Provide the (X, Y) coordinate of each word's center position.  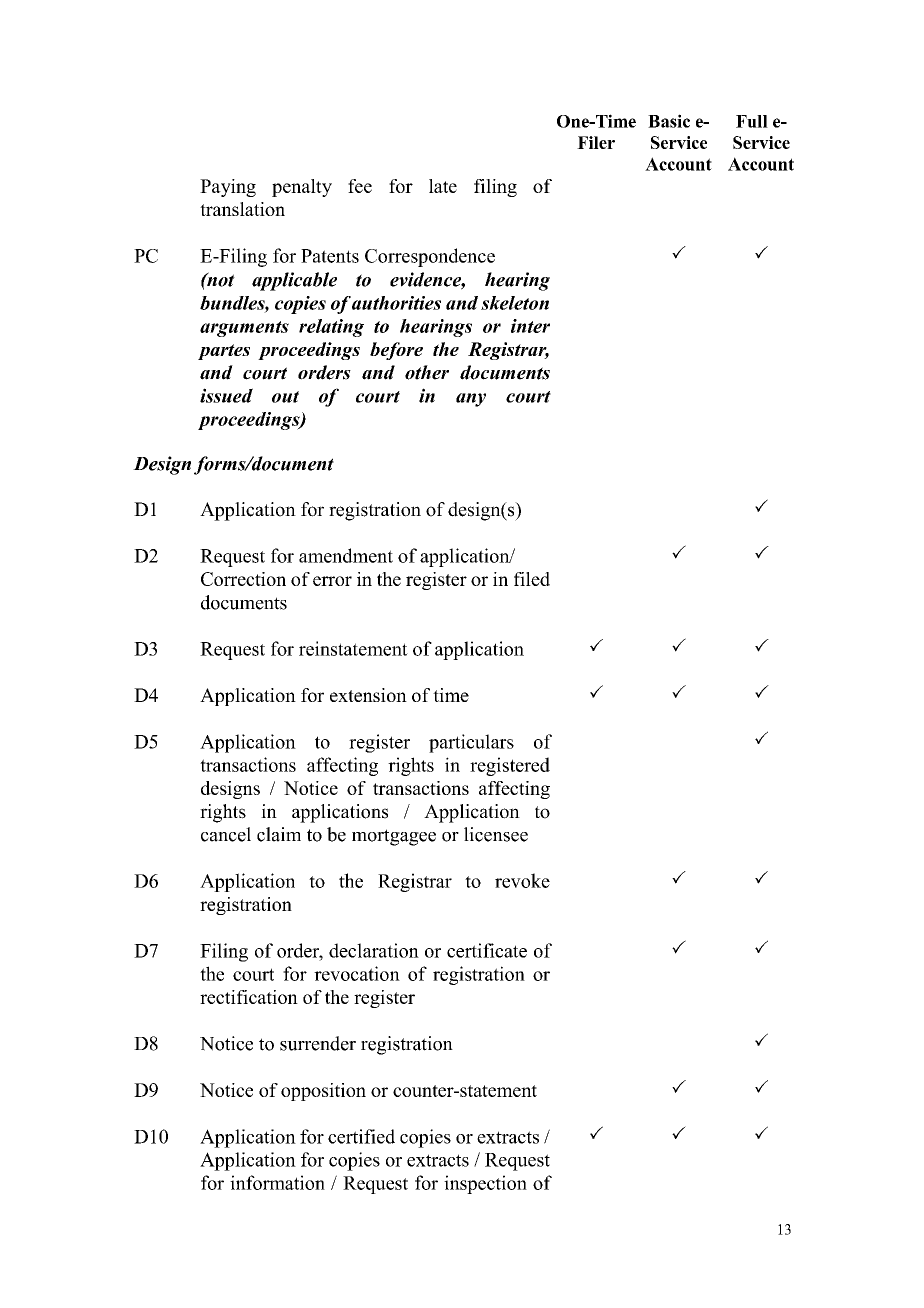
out (285, 397)
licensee (496, 834)
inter (530, 326)
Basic (669, 121)
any (471, 400)
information (277, 1182)
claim (279, 834)
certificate (487, 950)
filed (532, 579)
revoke (522, 880)
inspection (485, 1184)
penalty (302, 188)
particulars (471, 743)
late (443, 186)
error (332, 581)
